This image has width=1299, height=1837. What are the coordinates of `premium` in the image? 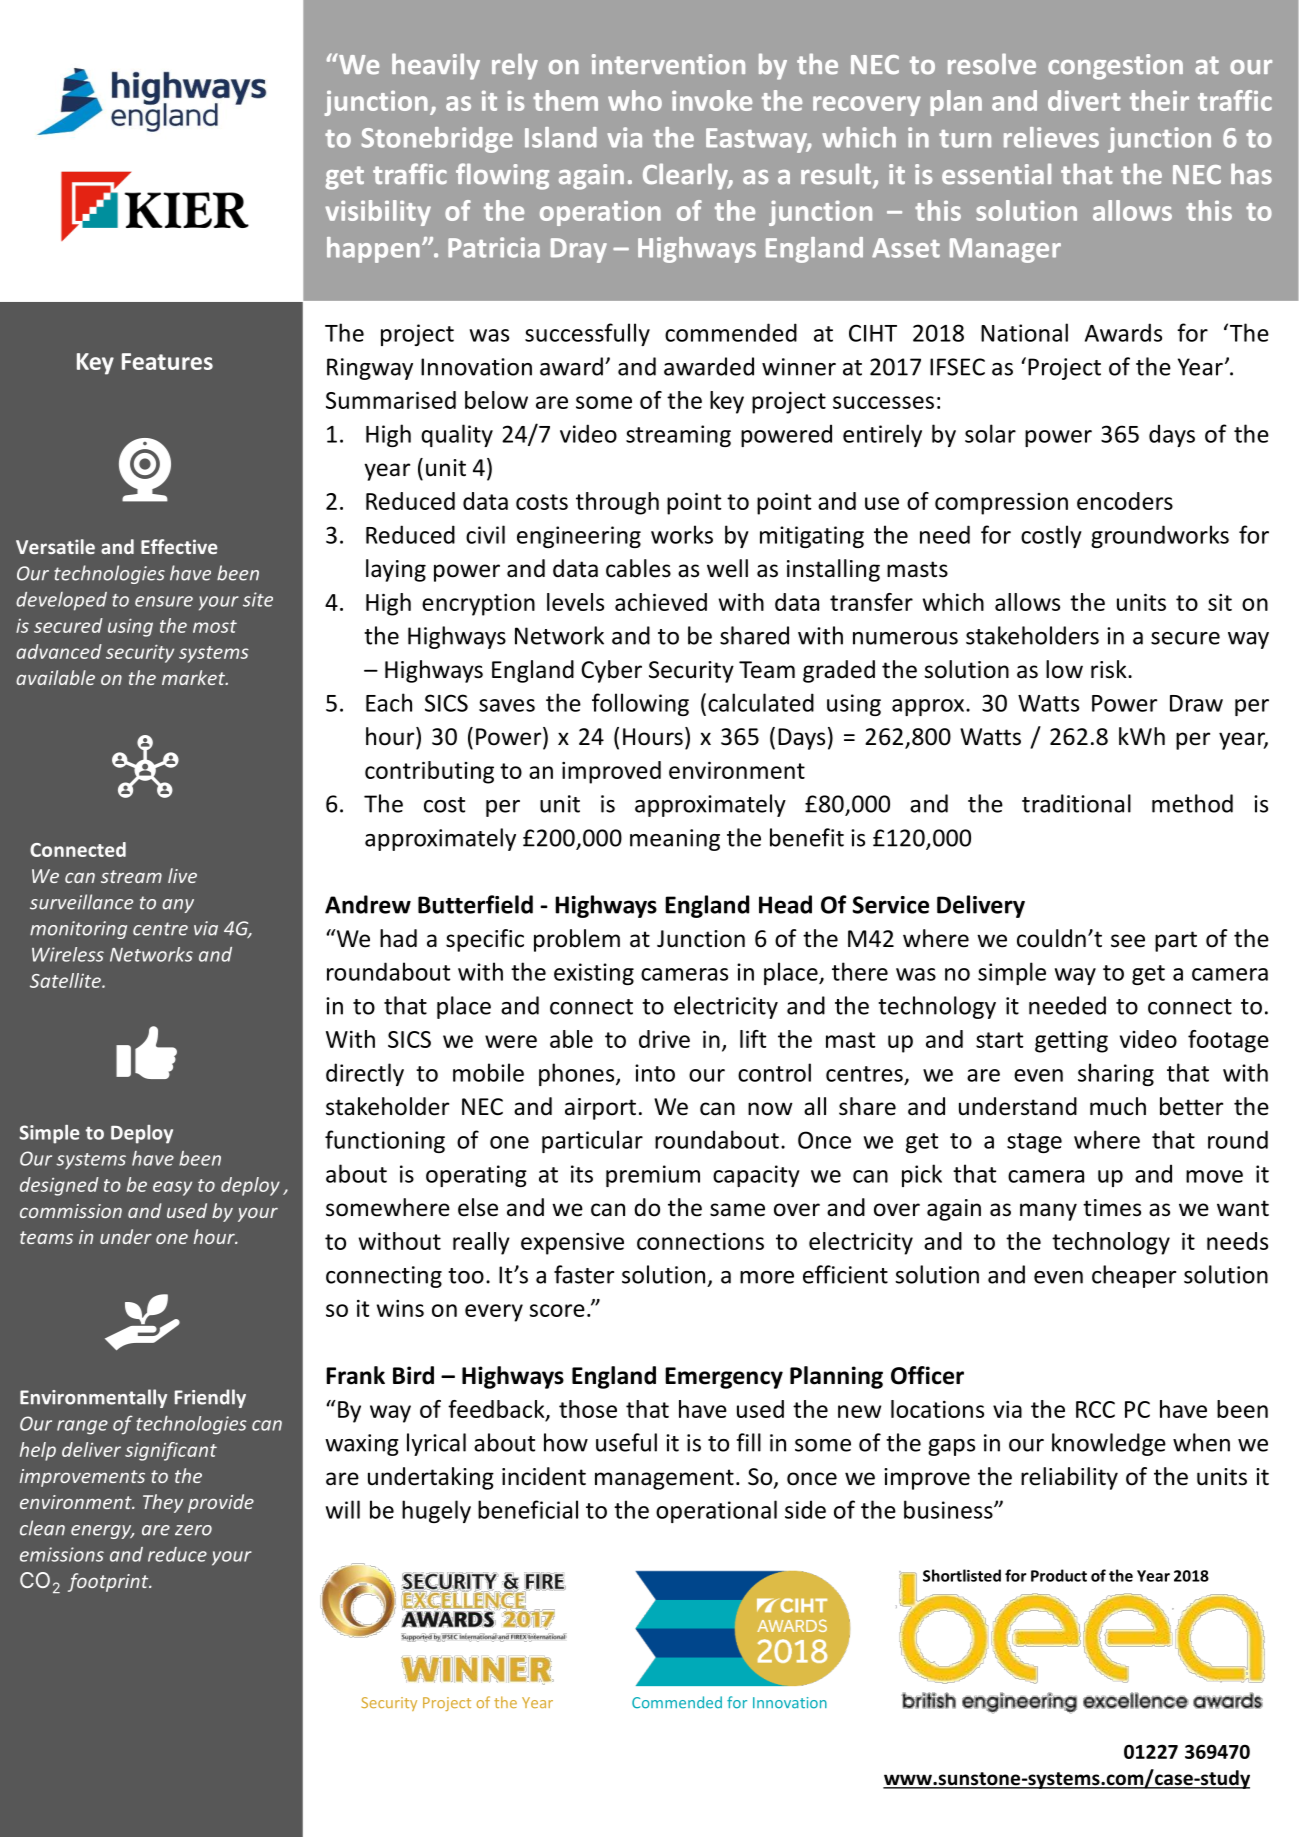 It's located at (653, 1176).
